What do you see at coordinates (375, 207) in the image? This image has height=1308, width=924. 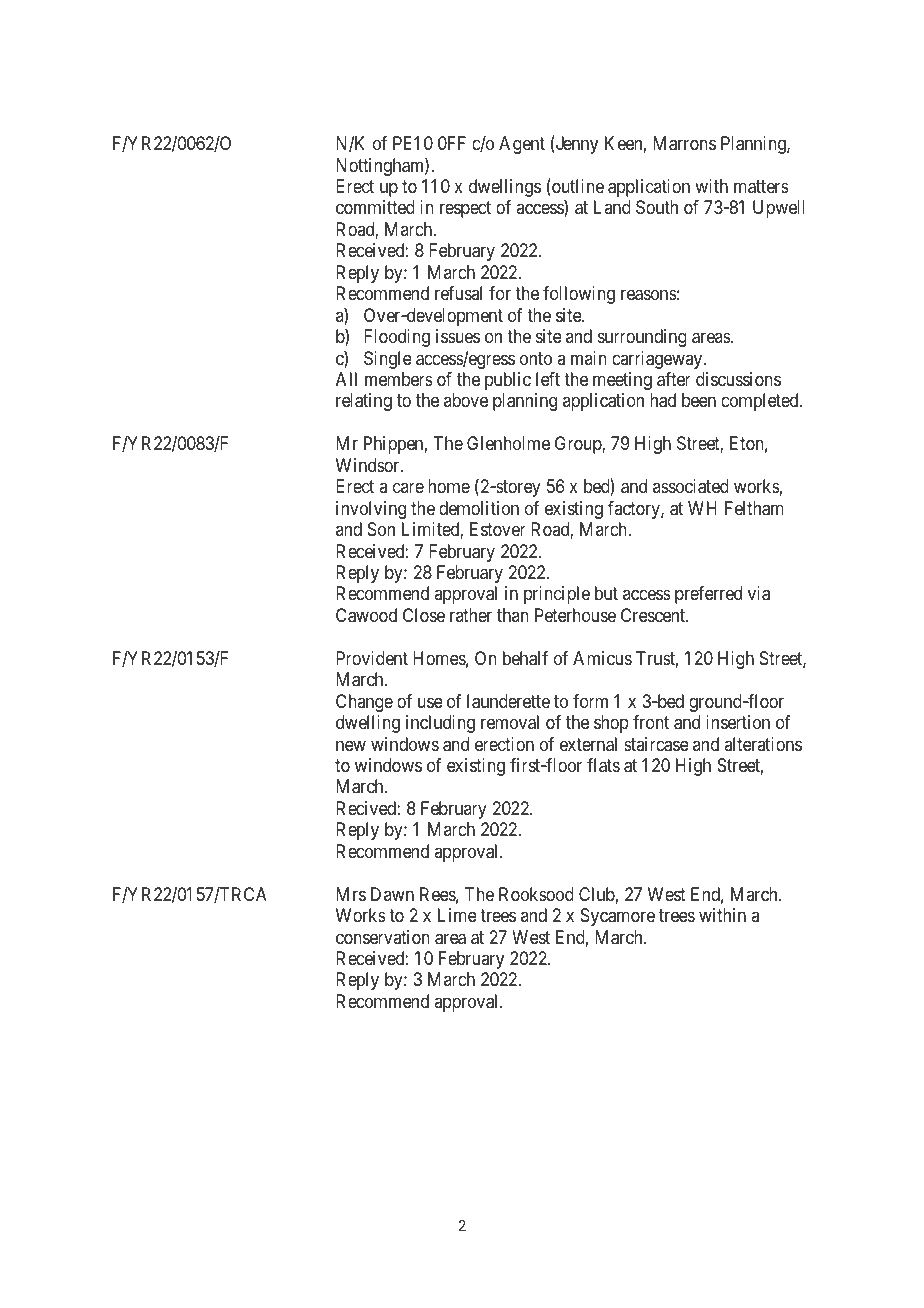 I see `committed` at bounding box center [375, 207].
